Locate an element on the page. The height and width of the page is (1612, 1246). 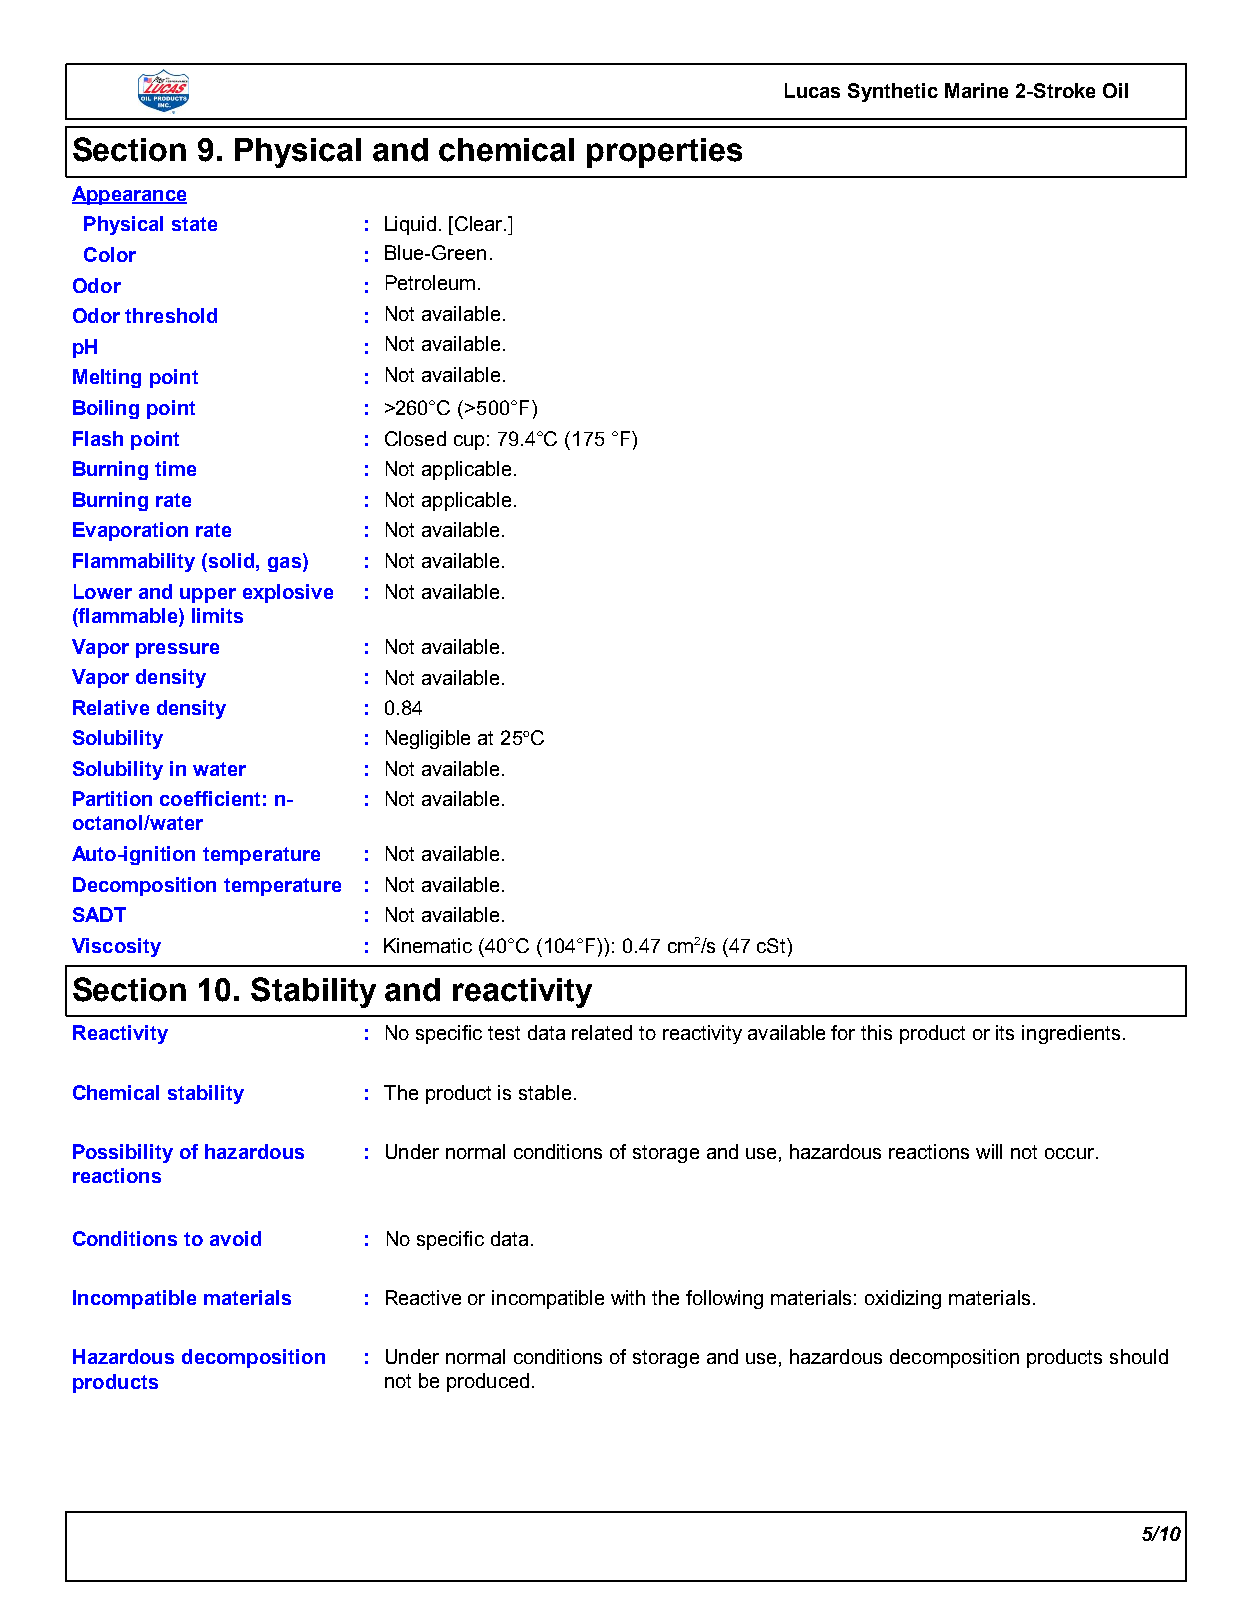
cup is located at coordinates (469, 442).
